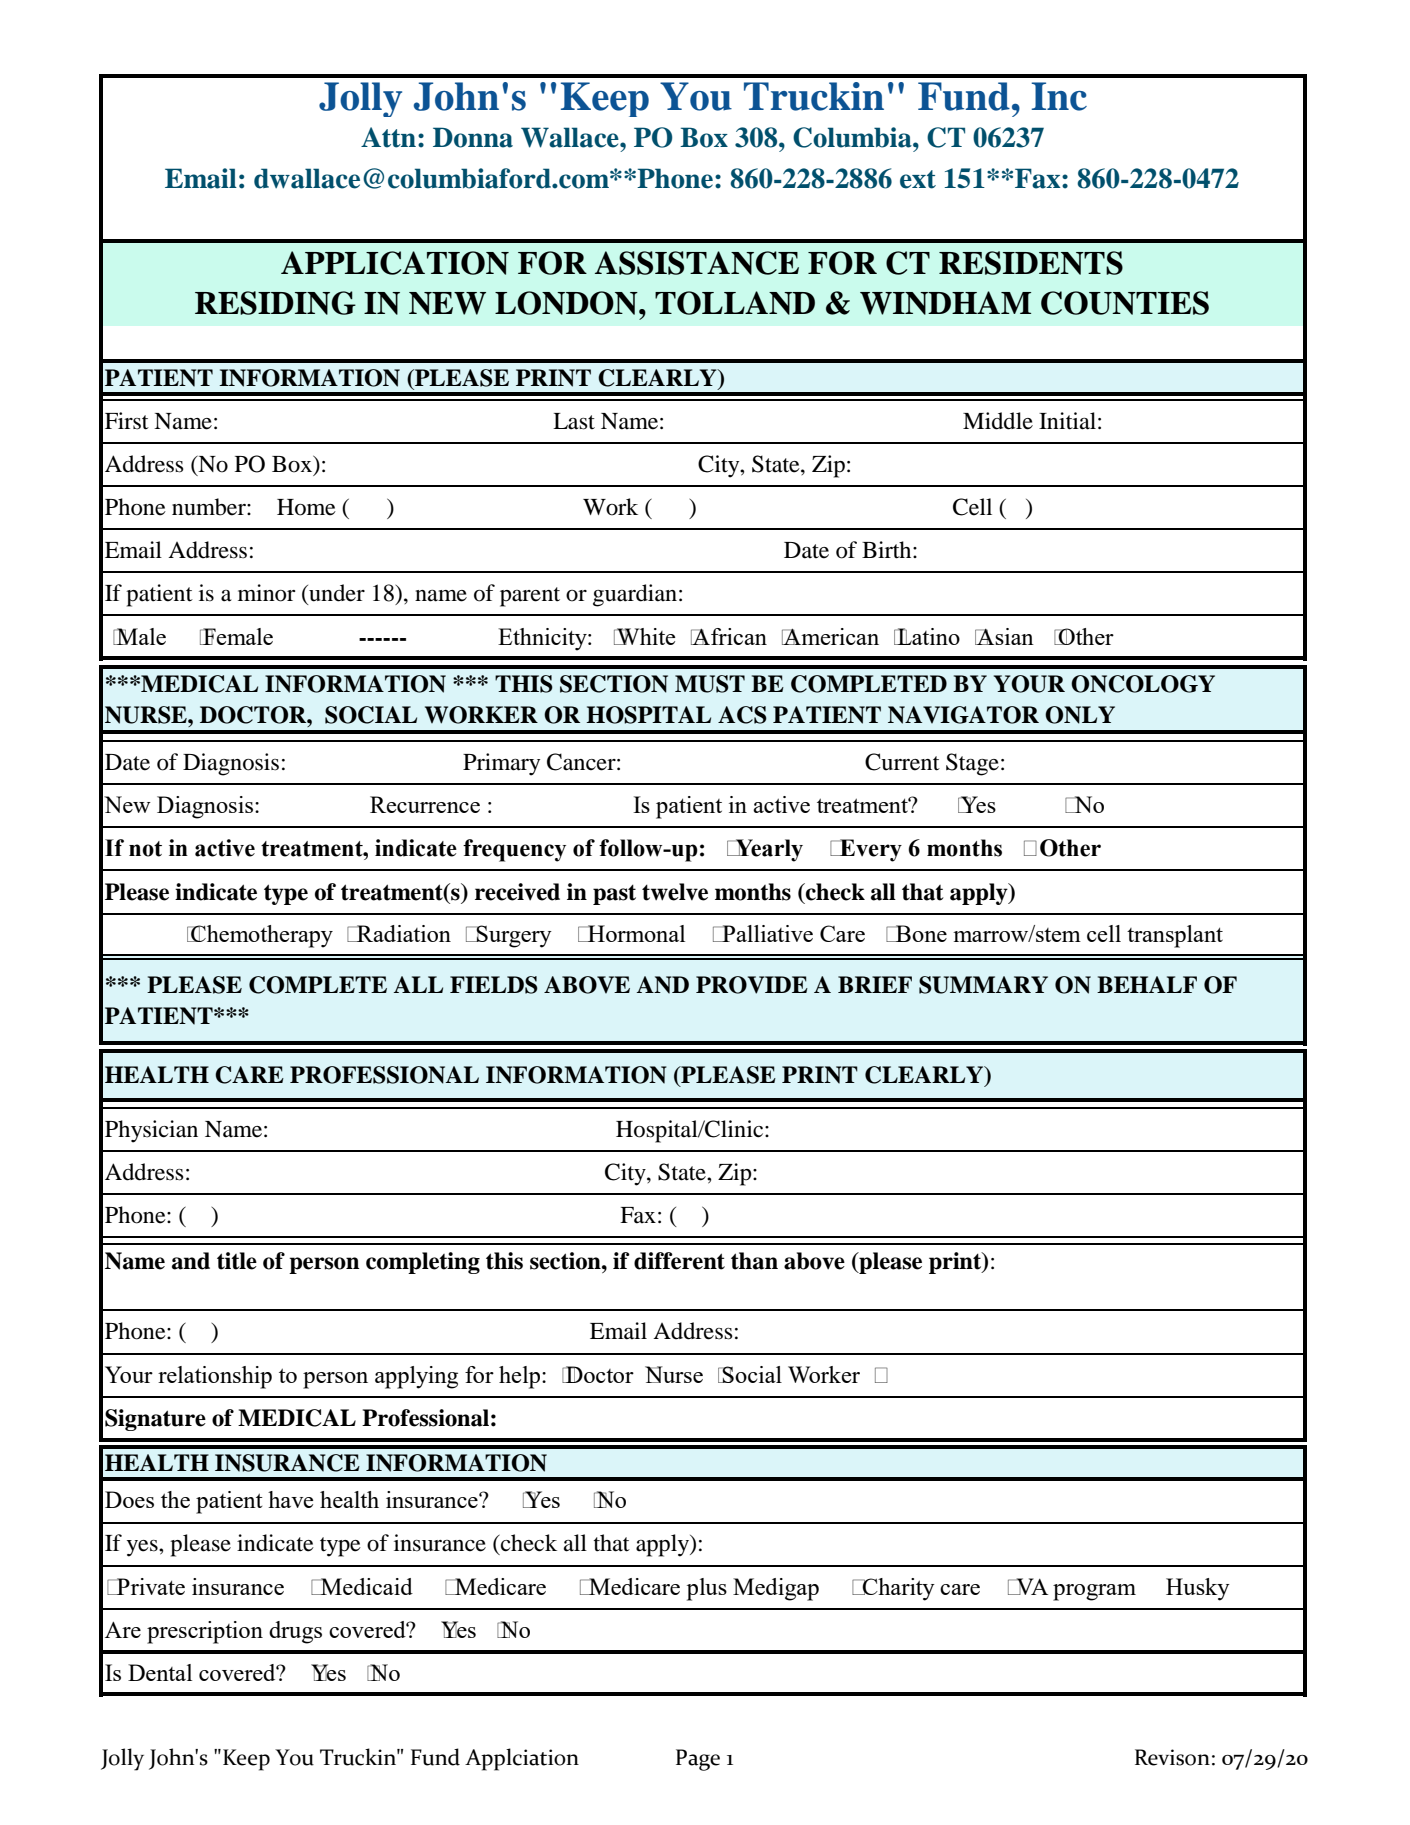  What do you see at coordinates (645, 636) in the screenshot?
I see `White` at bounding box center [645, 636].
